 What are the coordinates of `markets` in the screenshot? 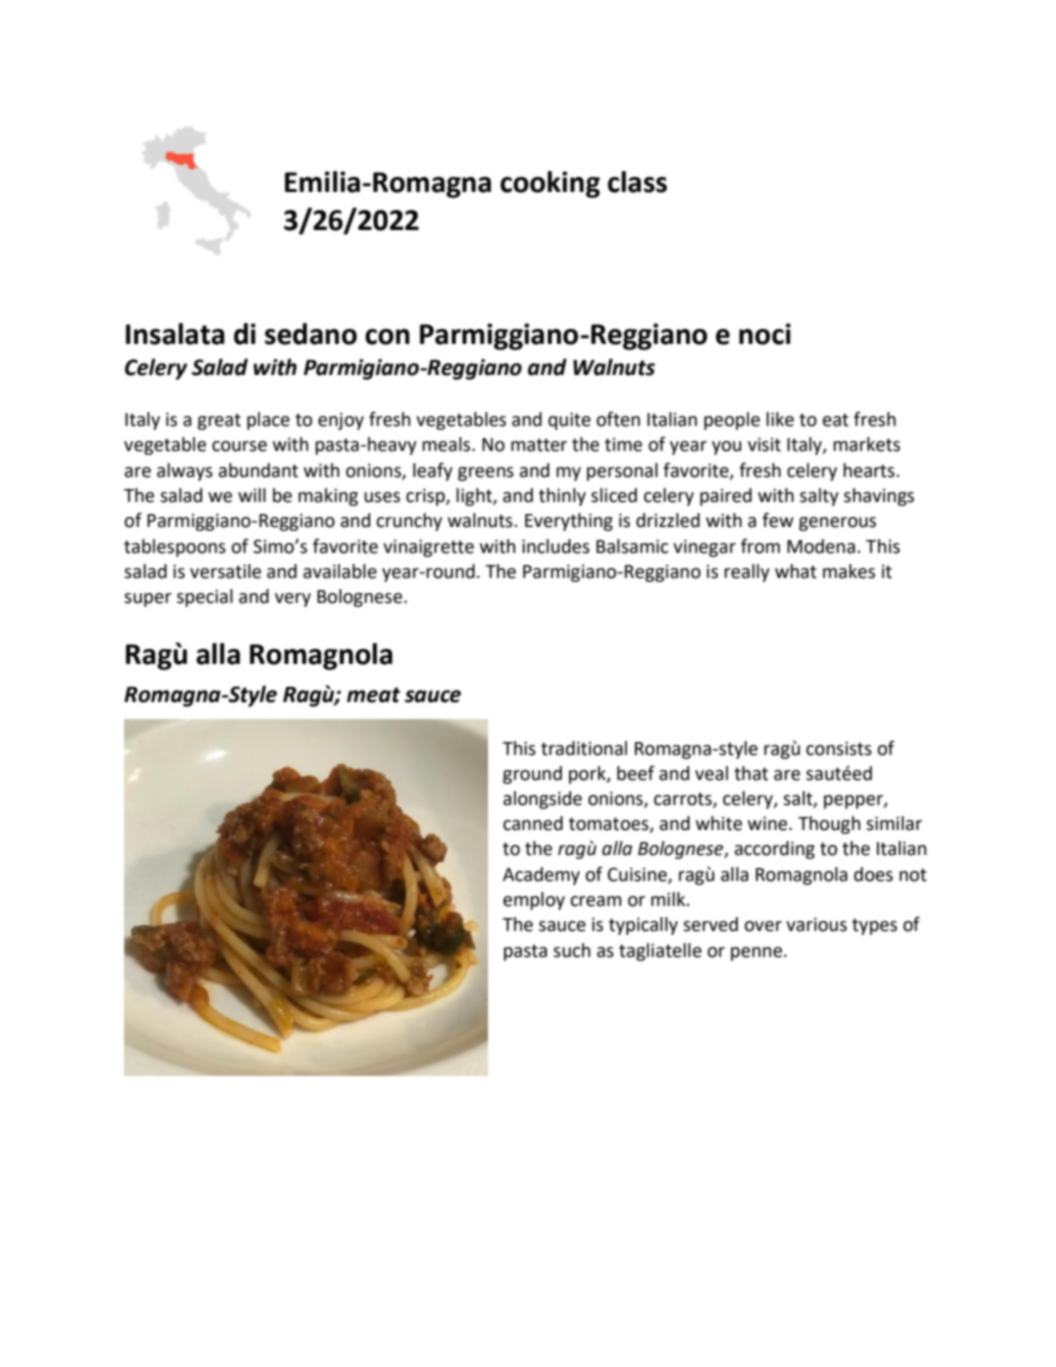 It's located at (866, 444).
